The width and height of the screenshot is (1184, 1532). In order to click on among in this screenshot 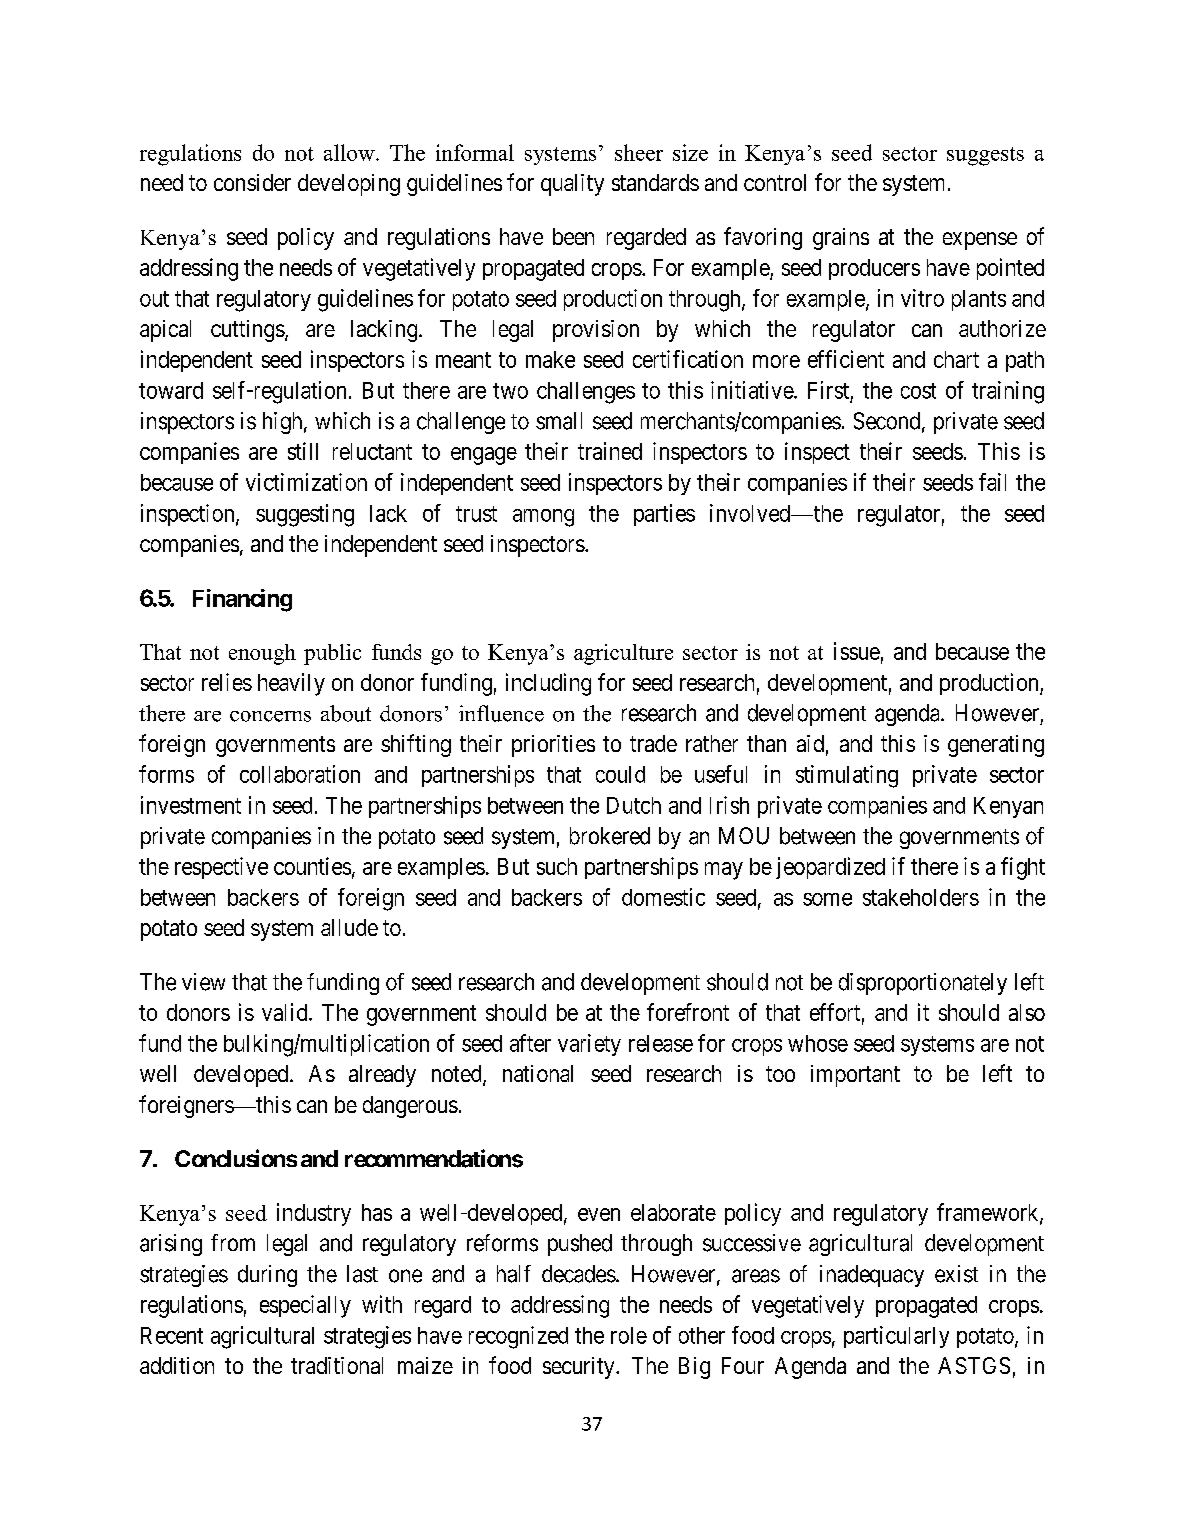, I will do `click(543, 518)`.
